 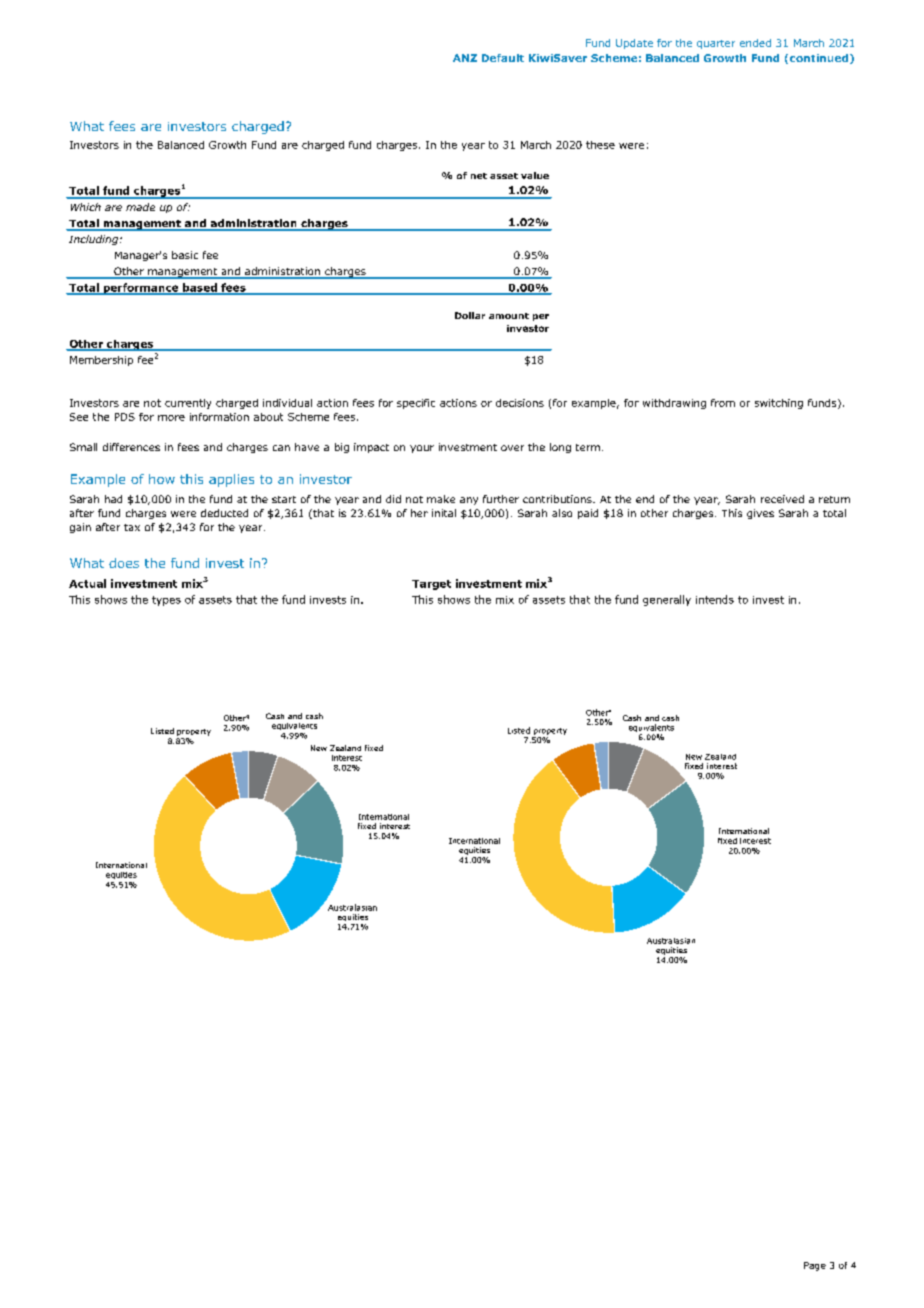 I want to click on intends, so click(x=715, y=599).
